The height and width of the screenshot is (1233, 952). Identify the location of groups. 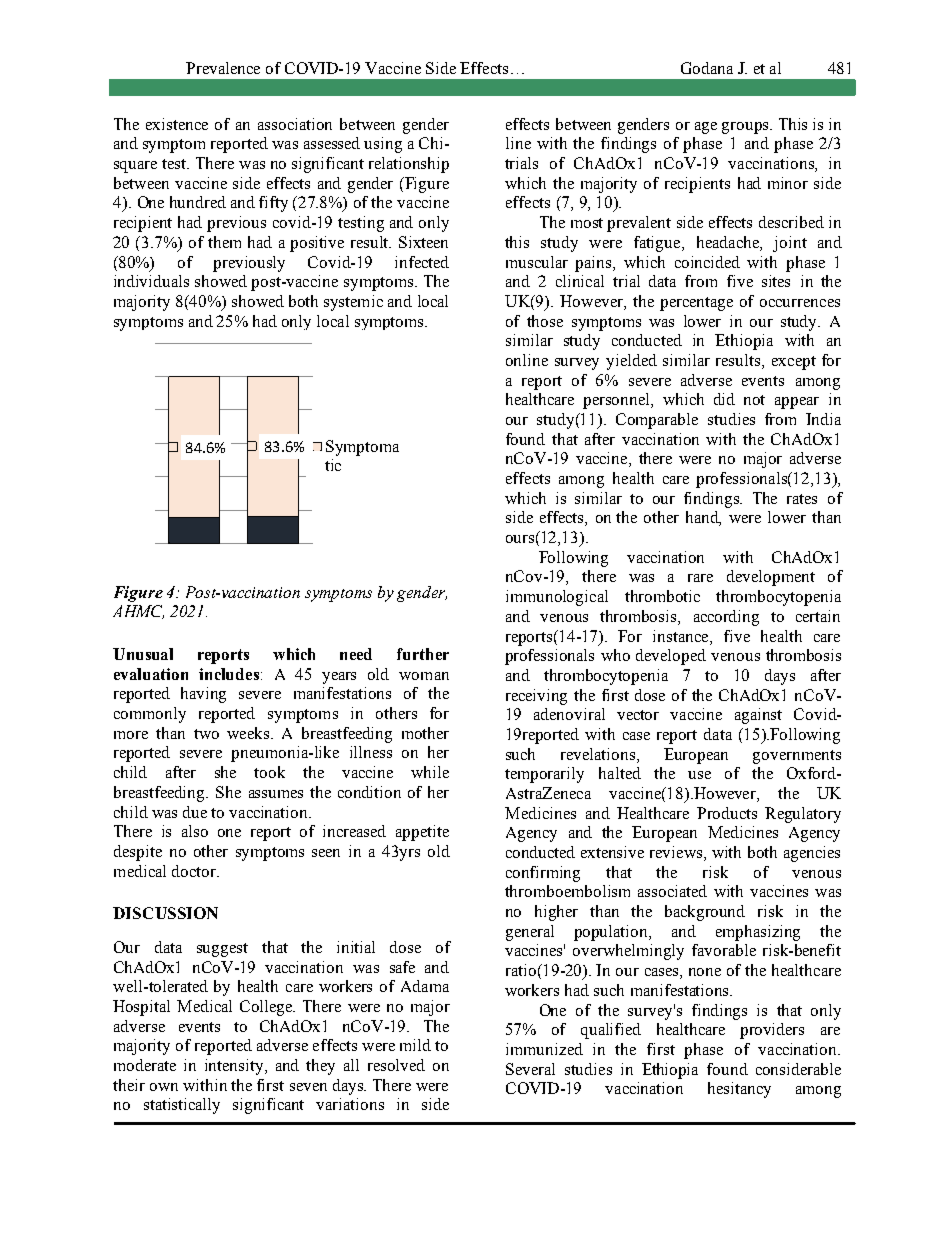
(746, 128).
